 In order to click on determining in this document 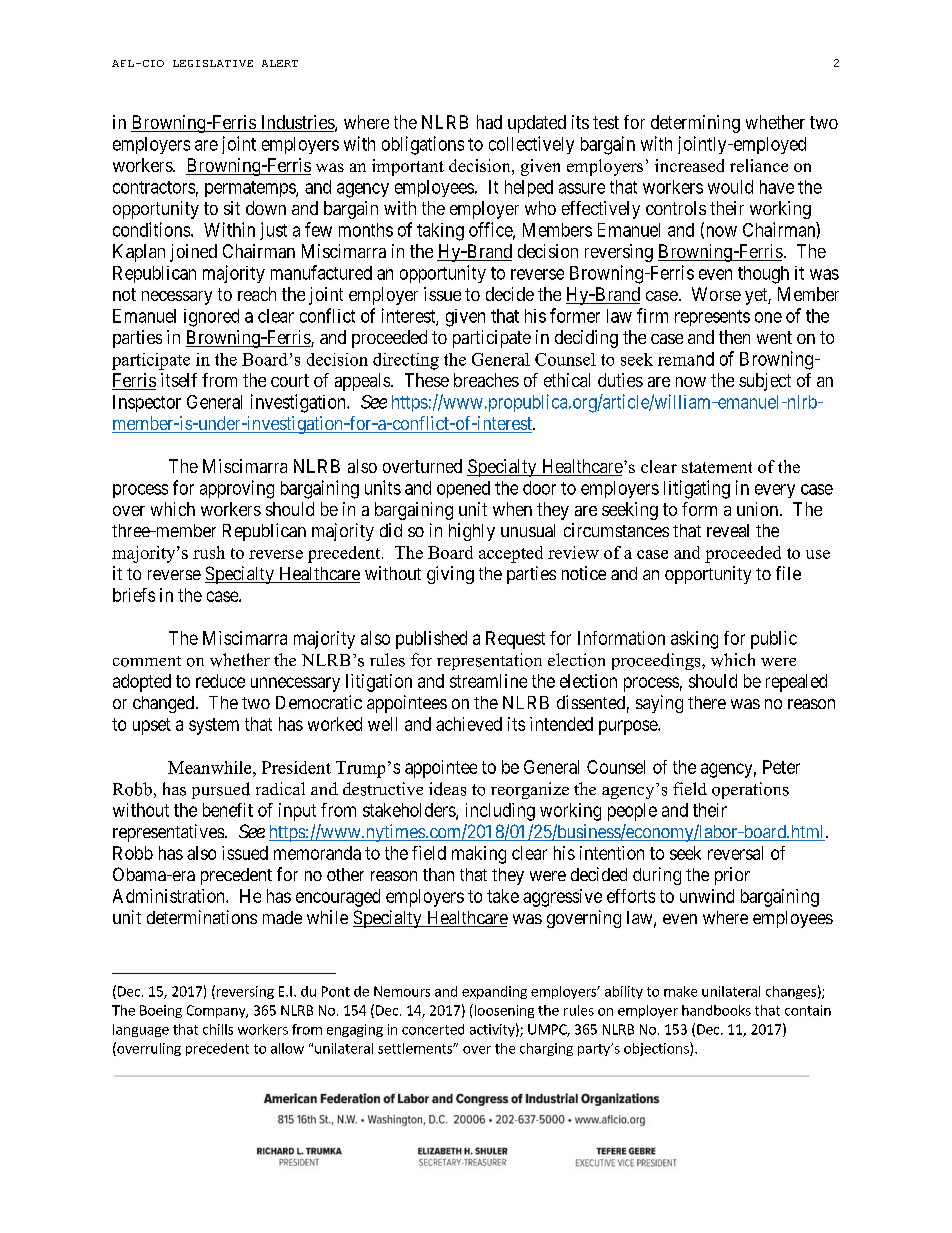, I will do `click(695, 124)`.
